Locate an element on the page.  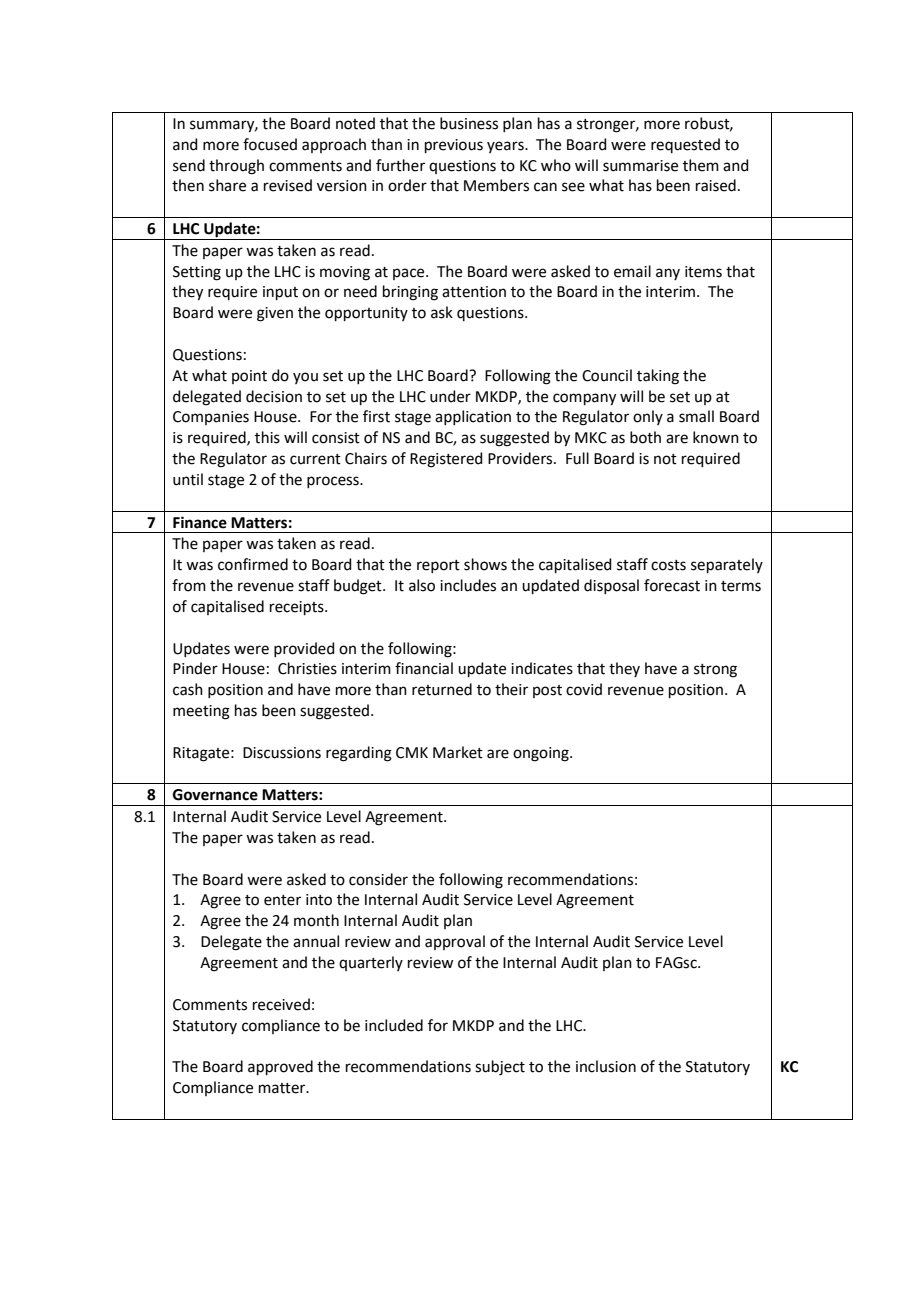
approved is located at coordinates (280, 1067).
